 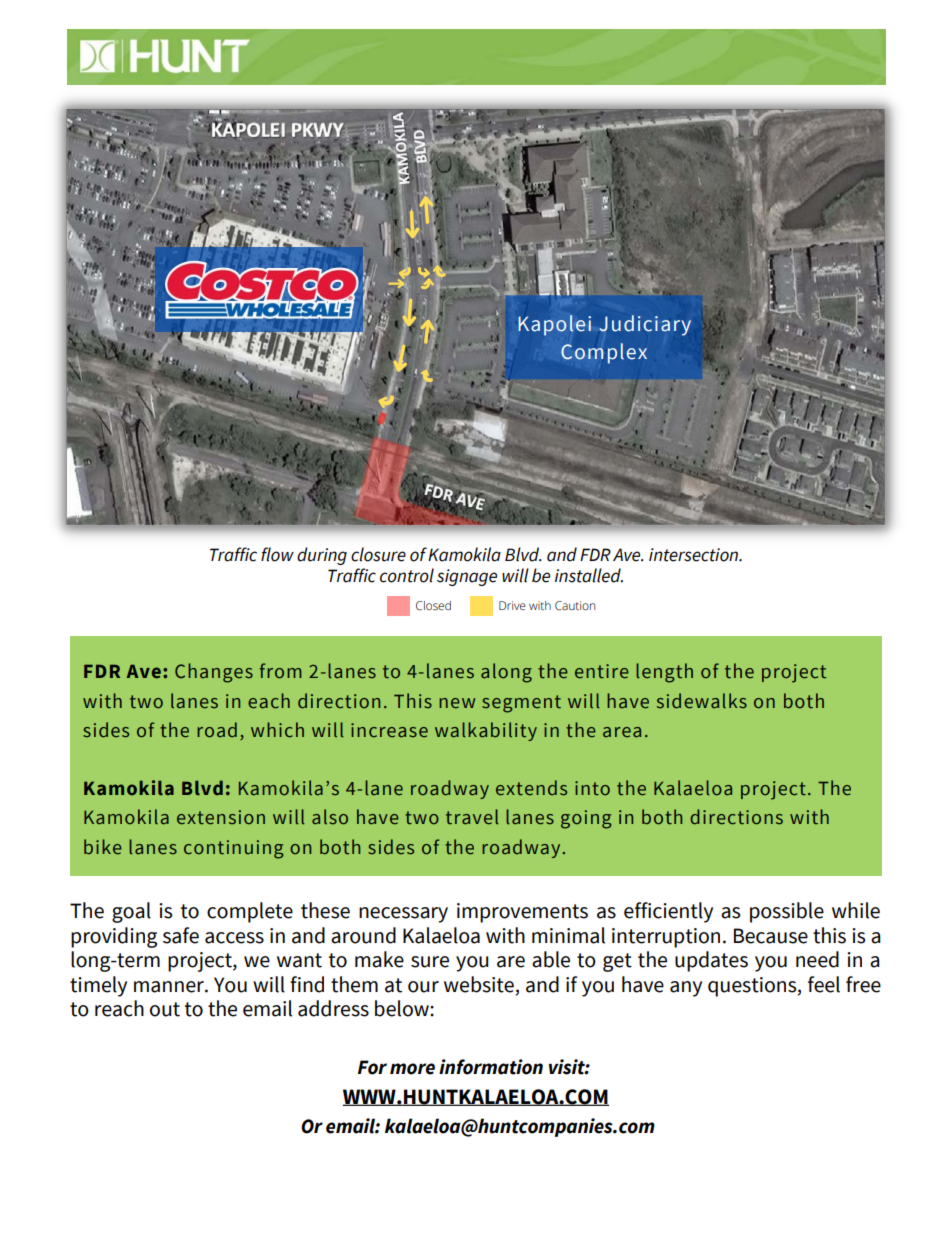 What do you see at coordinates (664, 673) in the screenshot?
I see `length` at bounding box center [664, 673].
